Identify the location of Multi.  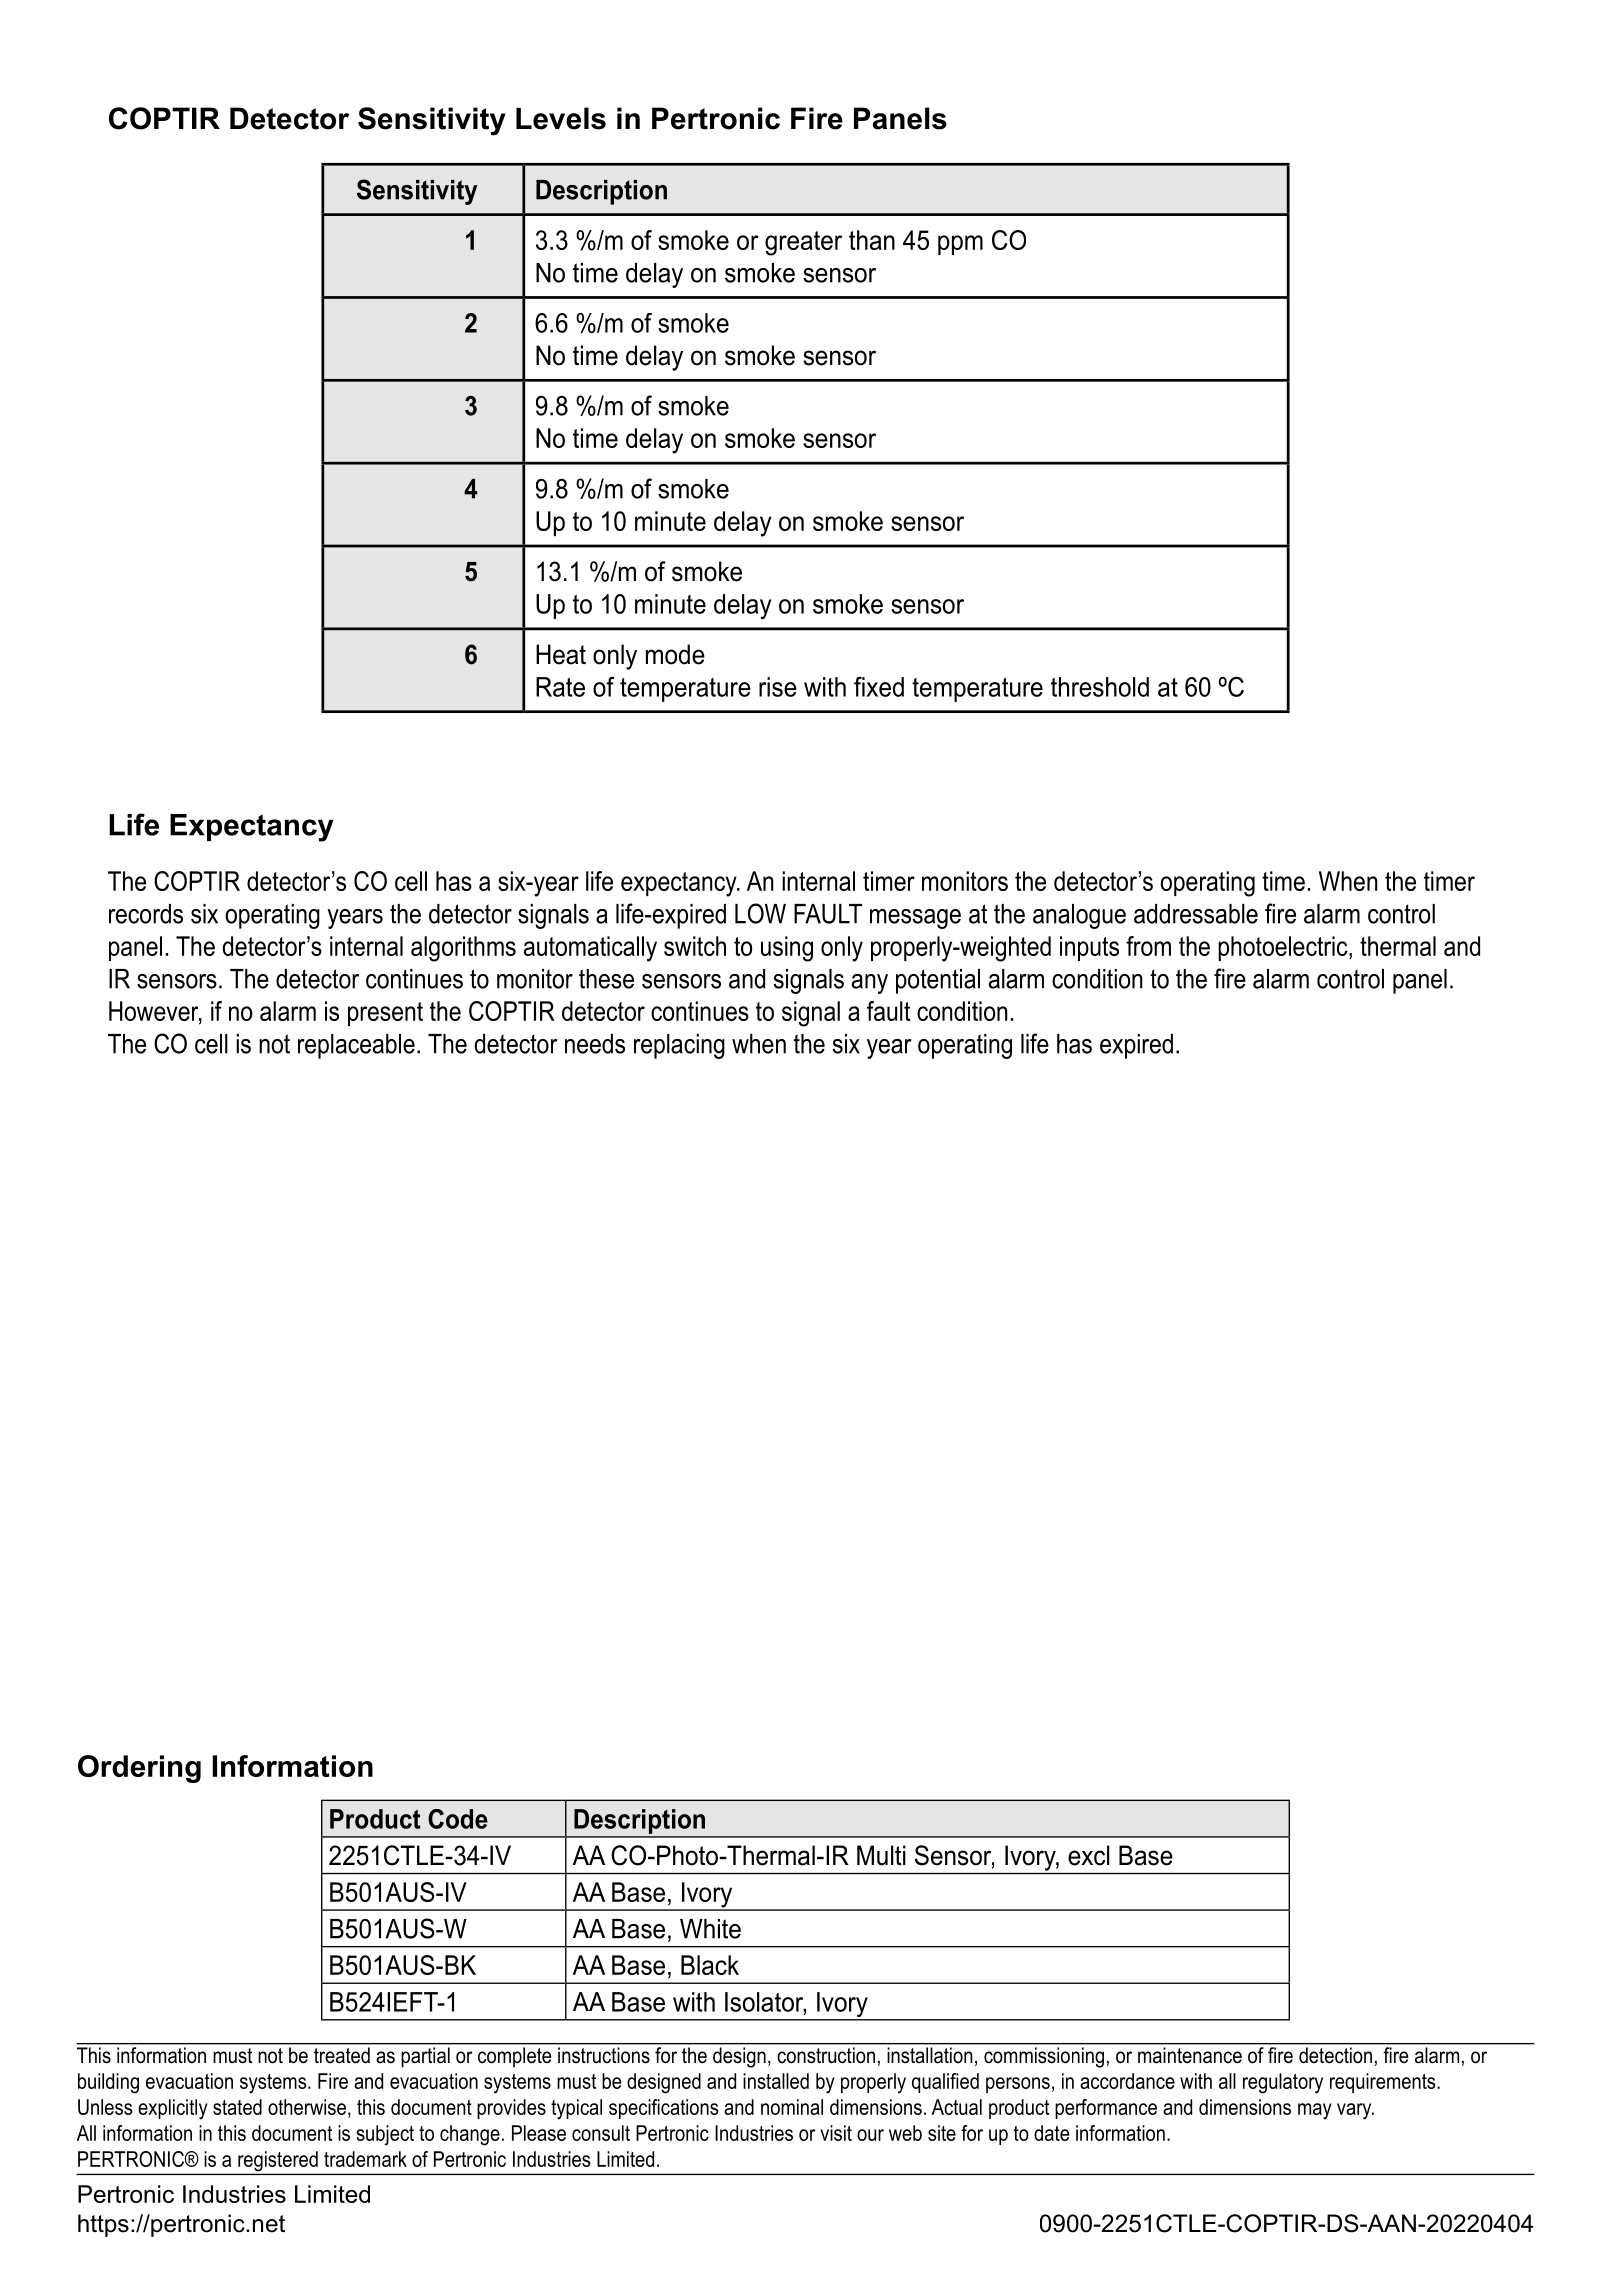
(881, 1855).
